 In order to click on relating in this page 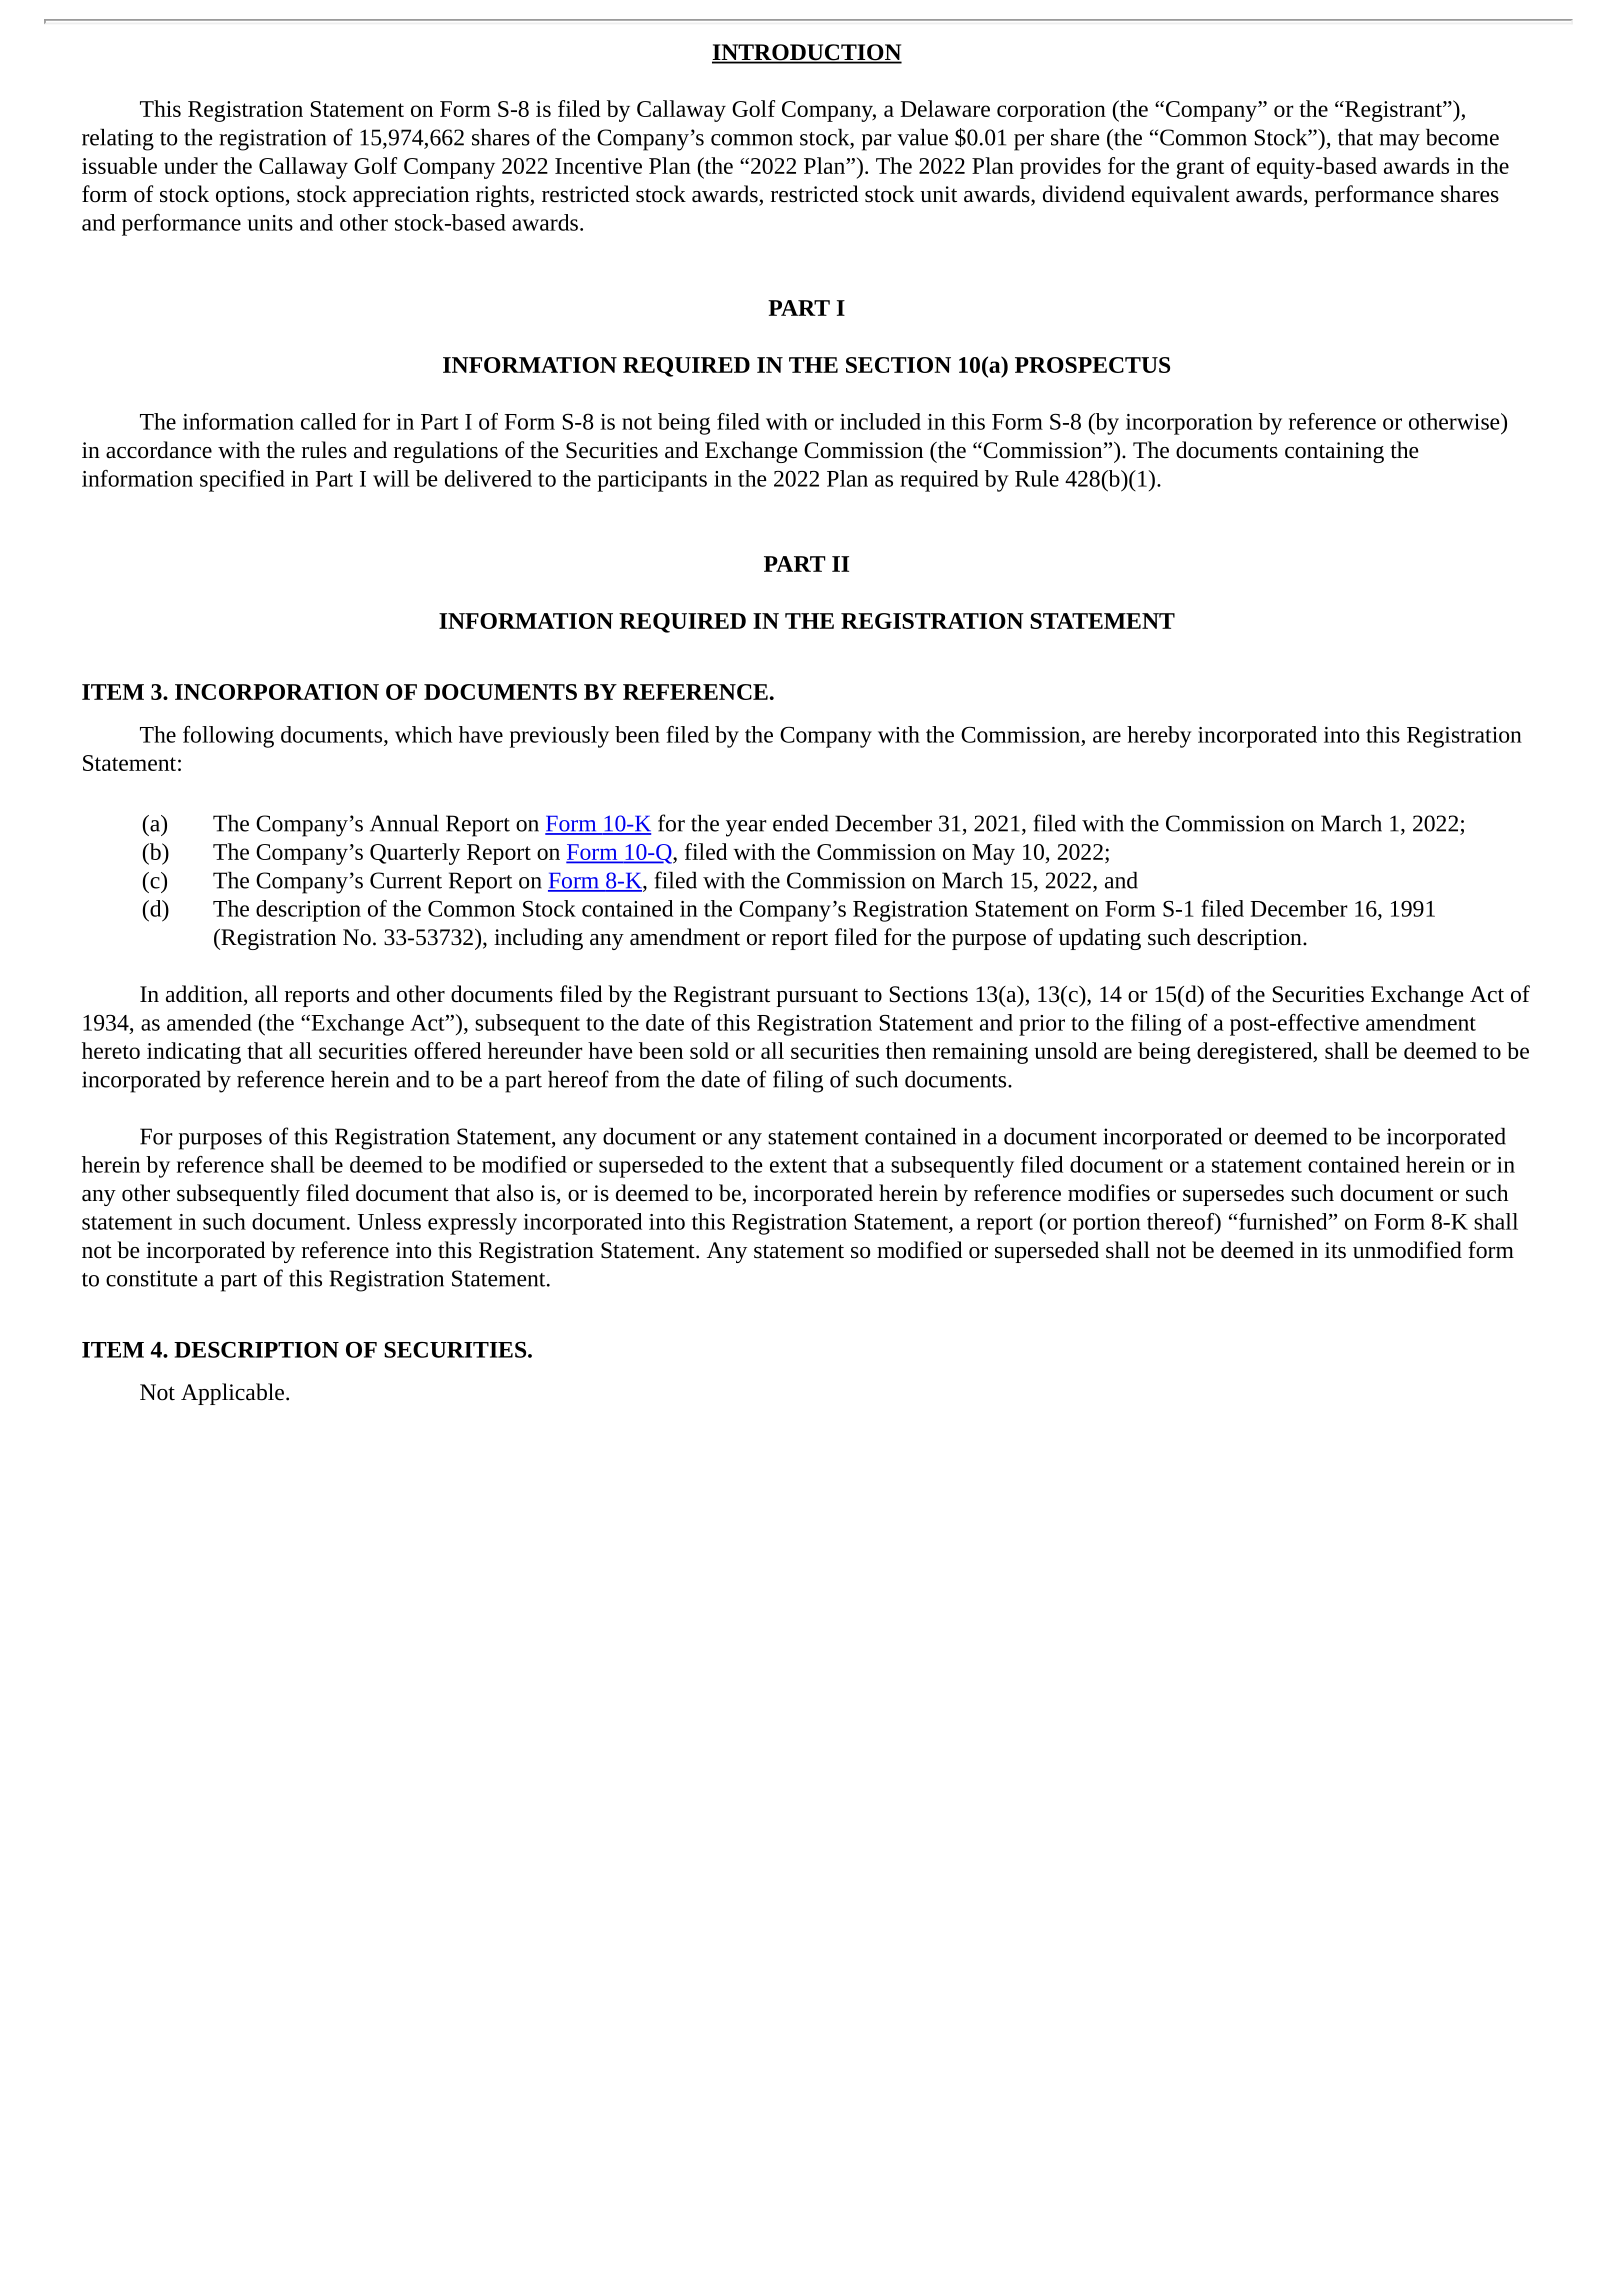, I will do `click(118, 140)`.
